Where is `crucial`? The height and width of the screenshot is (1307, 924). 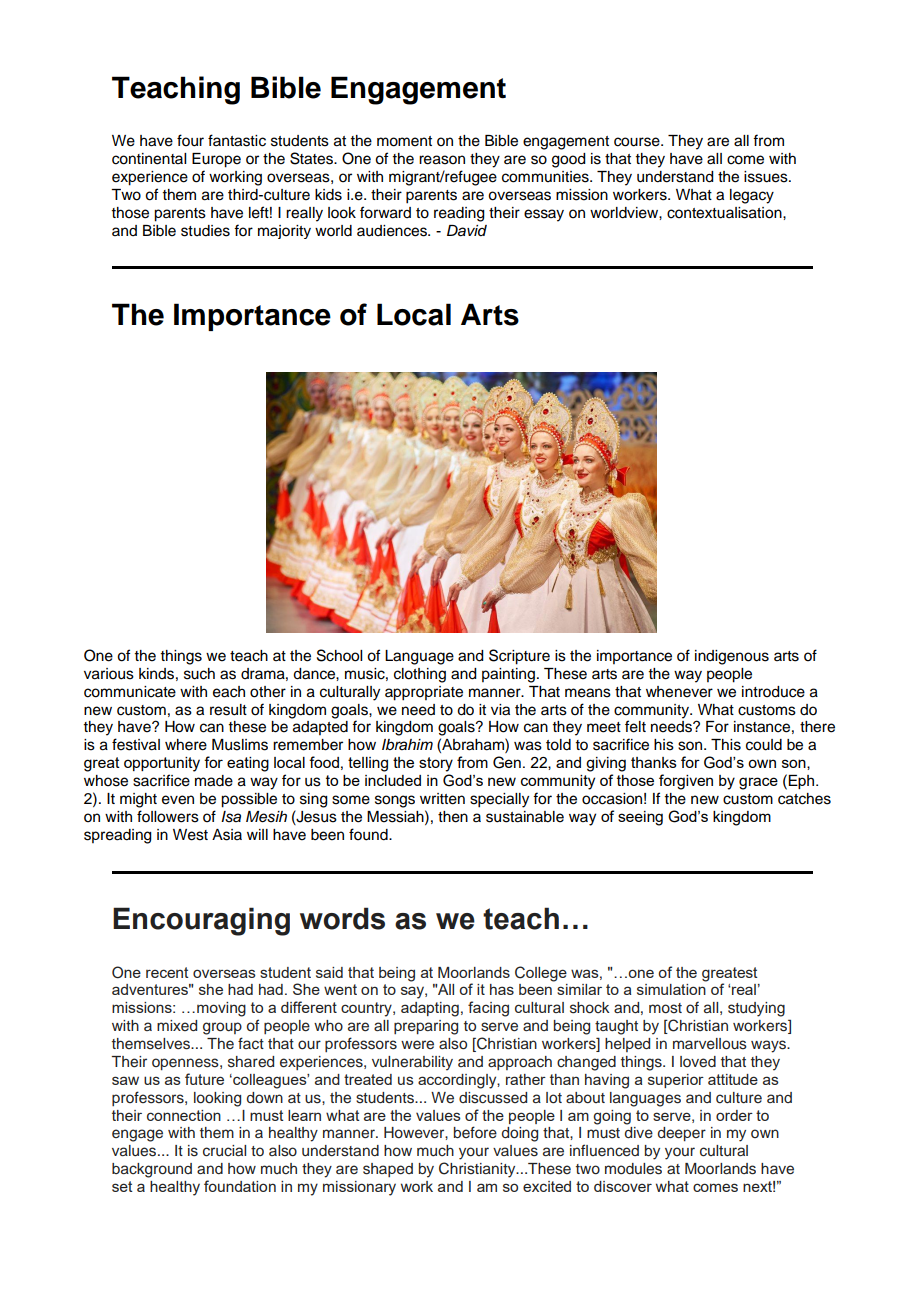
crucial is located at coordinates (224, 1151).
